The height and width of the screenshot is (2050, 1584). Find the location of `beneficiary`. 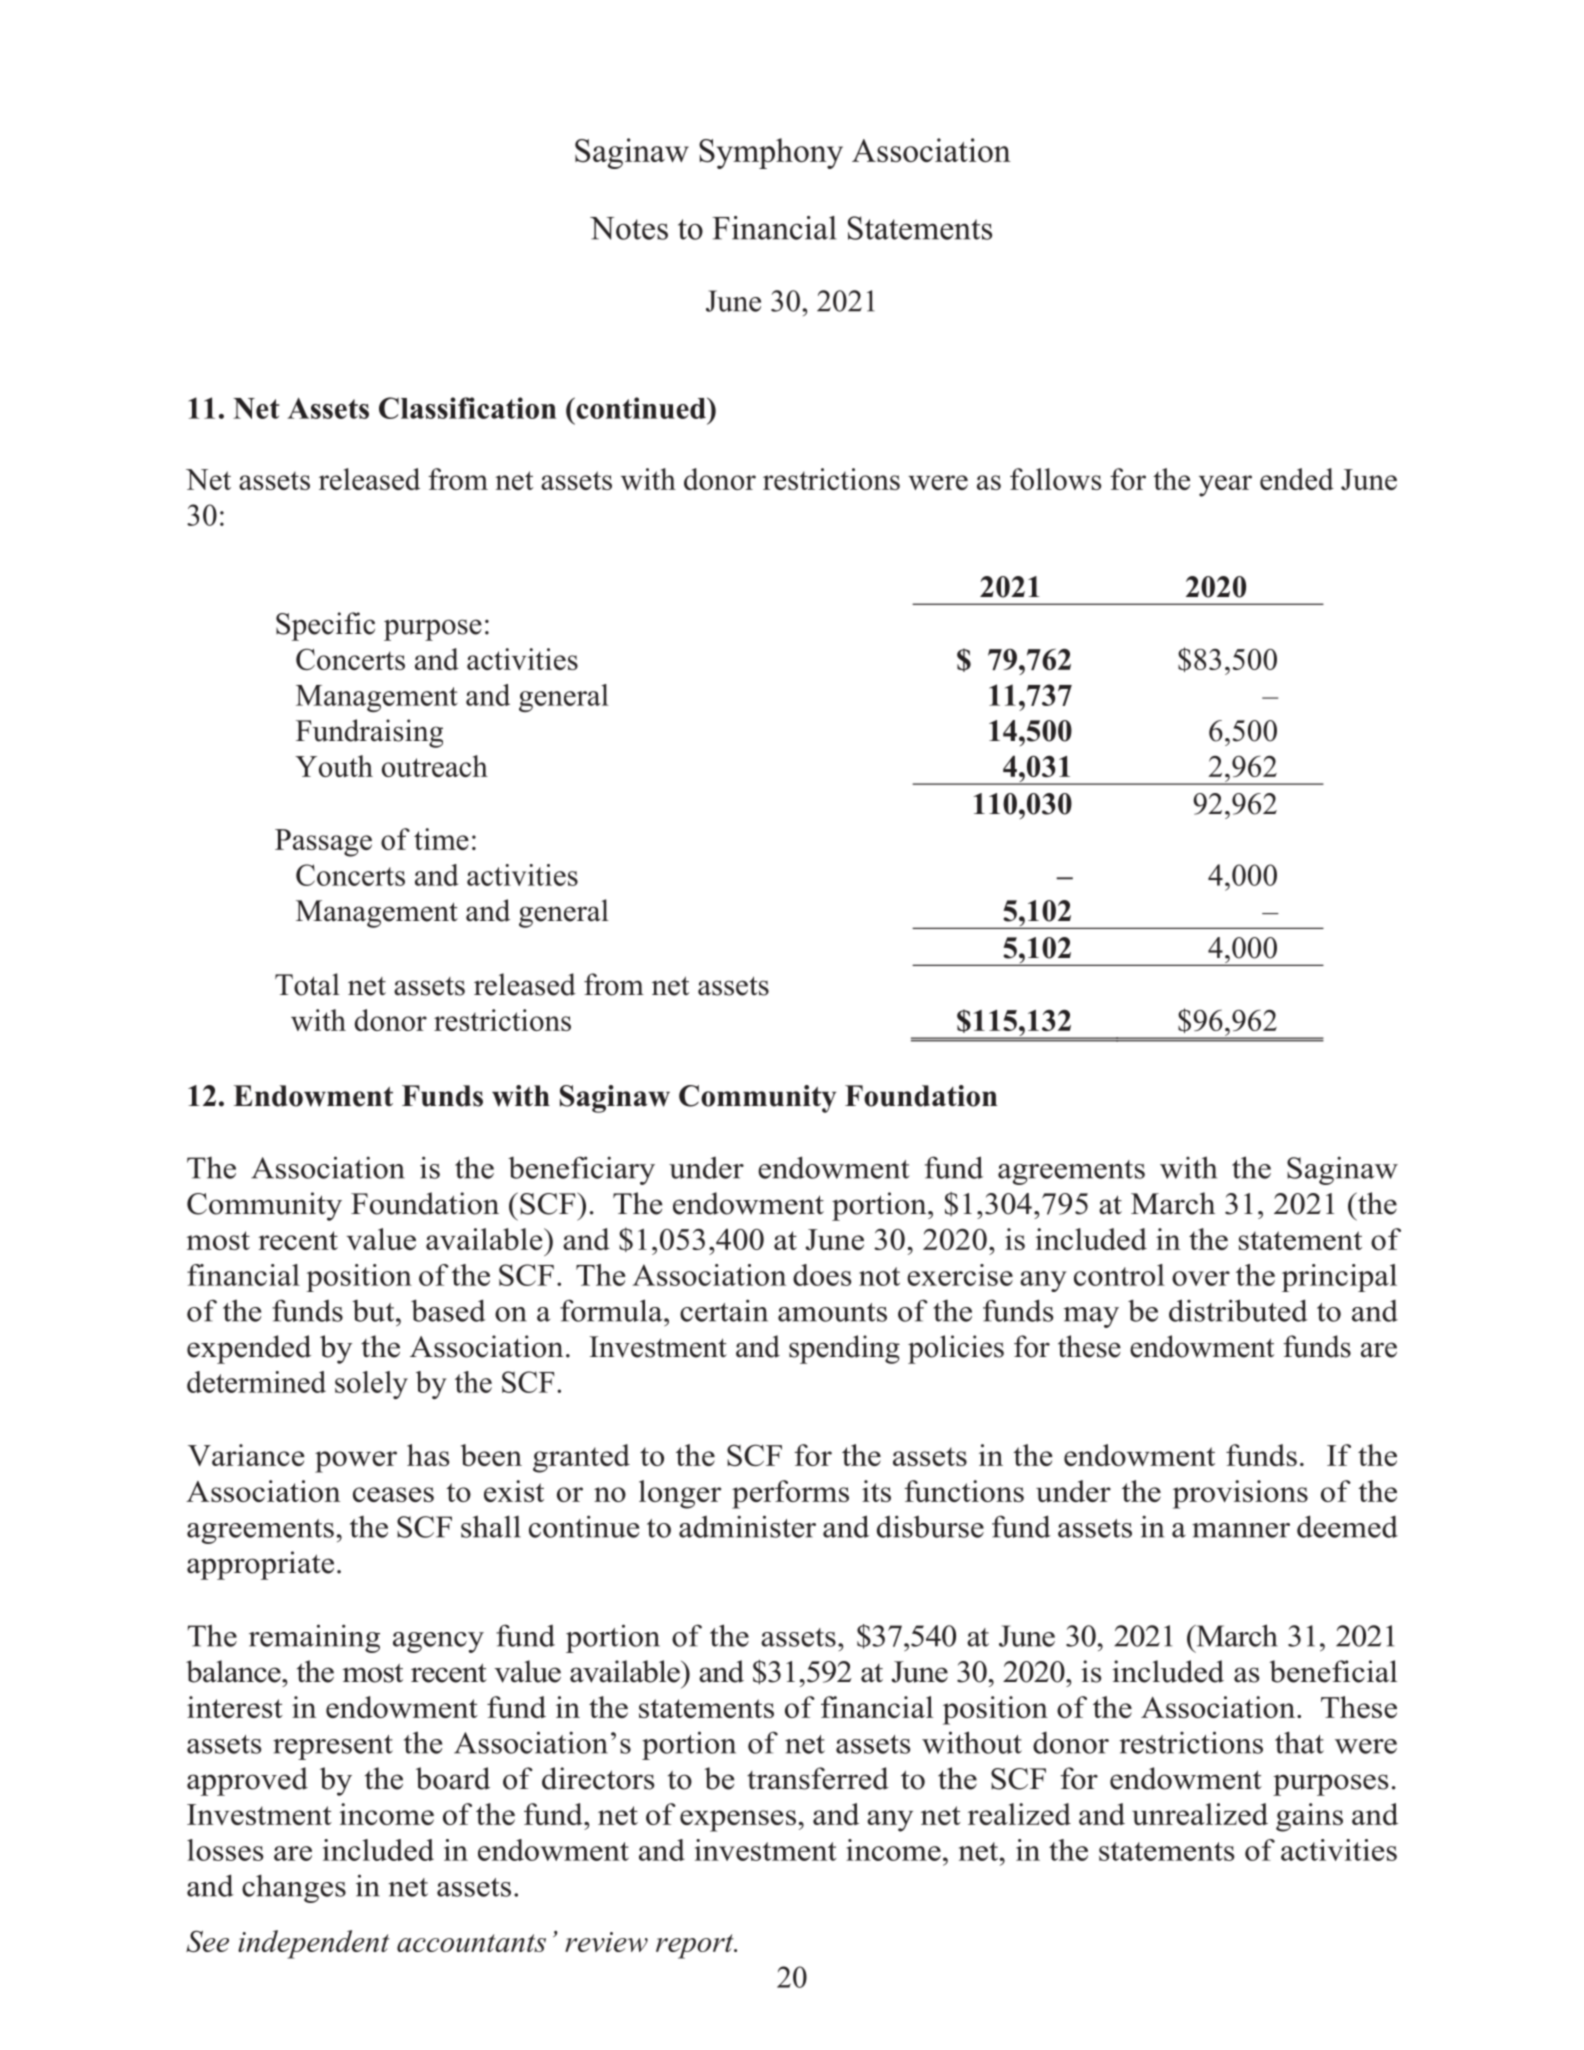

beneficiary is located at coordinates (581, 1170).
